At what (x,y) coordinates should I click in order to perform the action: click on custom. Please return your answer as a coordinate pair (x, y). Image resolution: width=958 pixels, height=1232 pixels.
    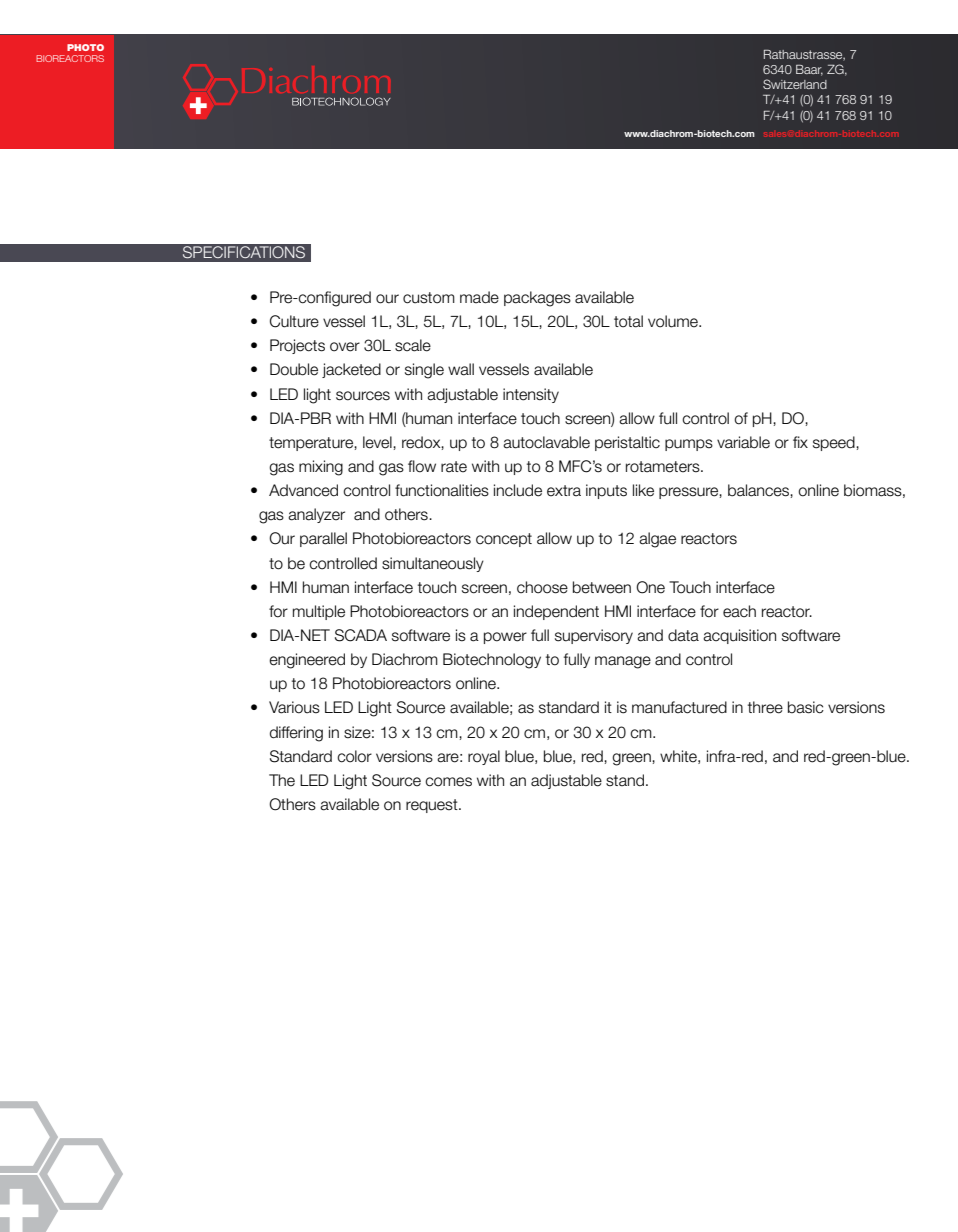
    Looking at the image, I should click on (429, 298).
